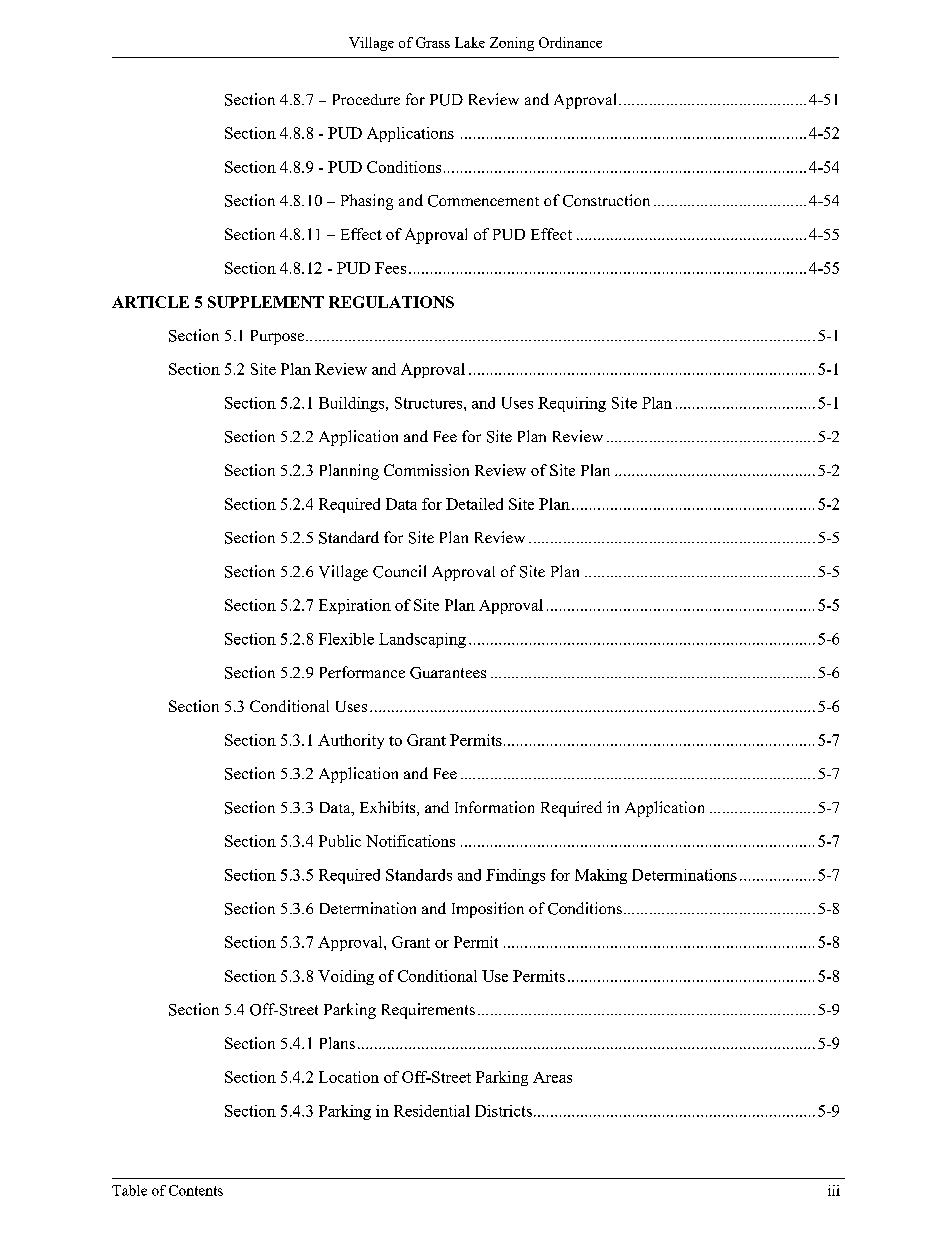  I want to click on Ordinance, so click(570, 42).
